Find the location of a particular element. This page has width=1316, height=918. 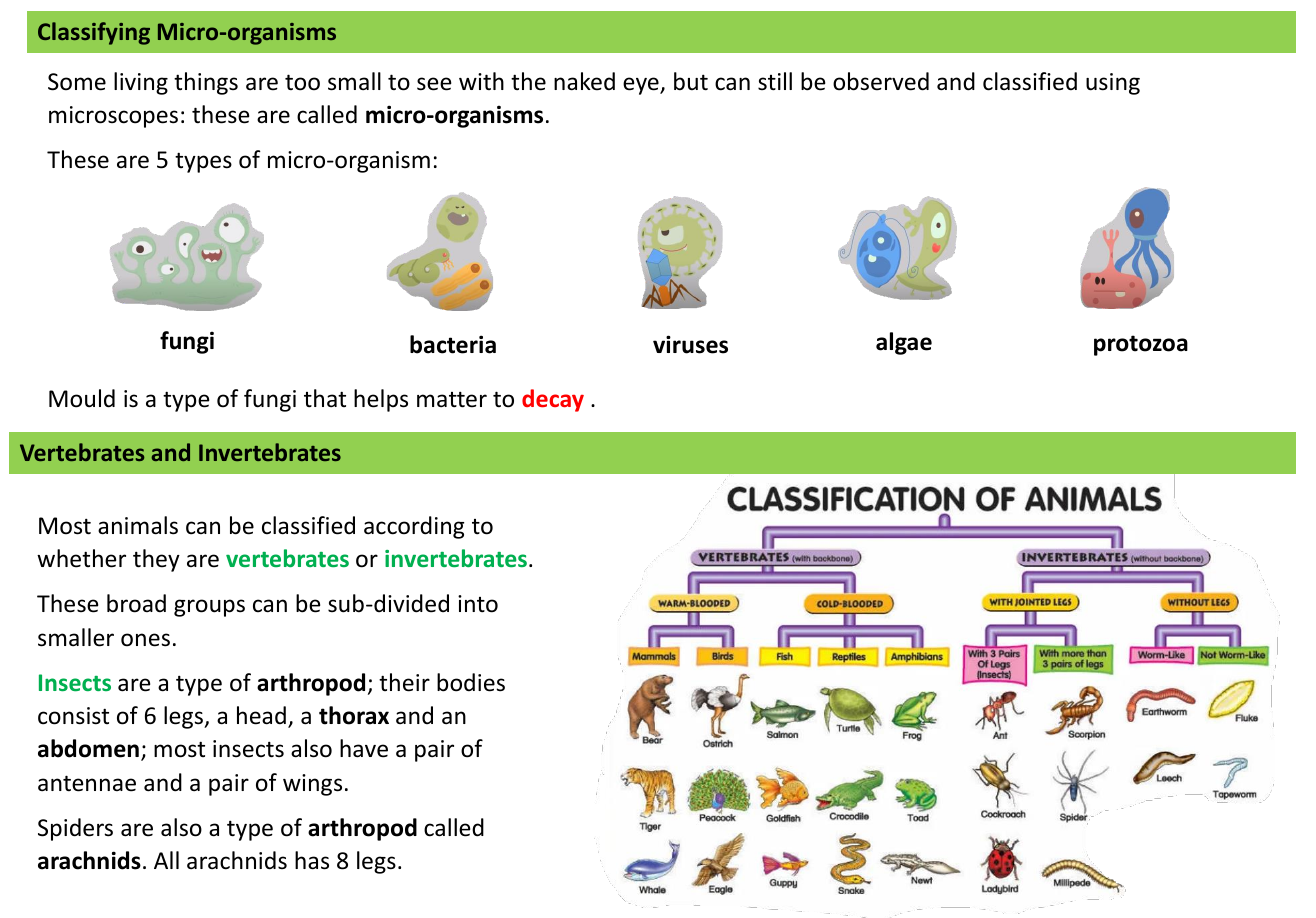

viruses is located at coordinates (690, 344).
